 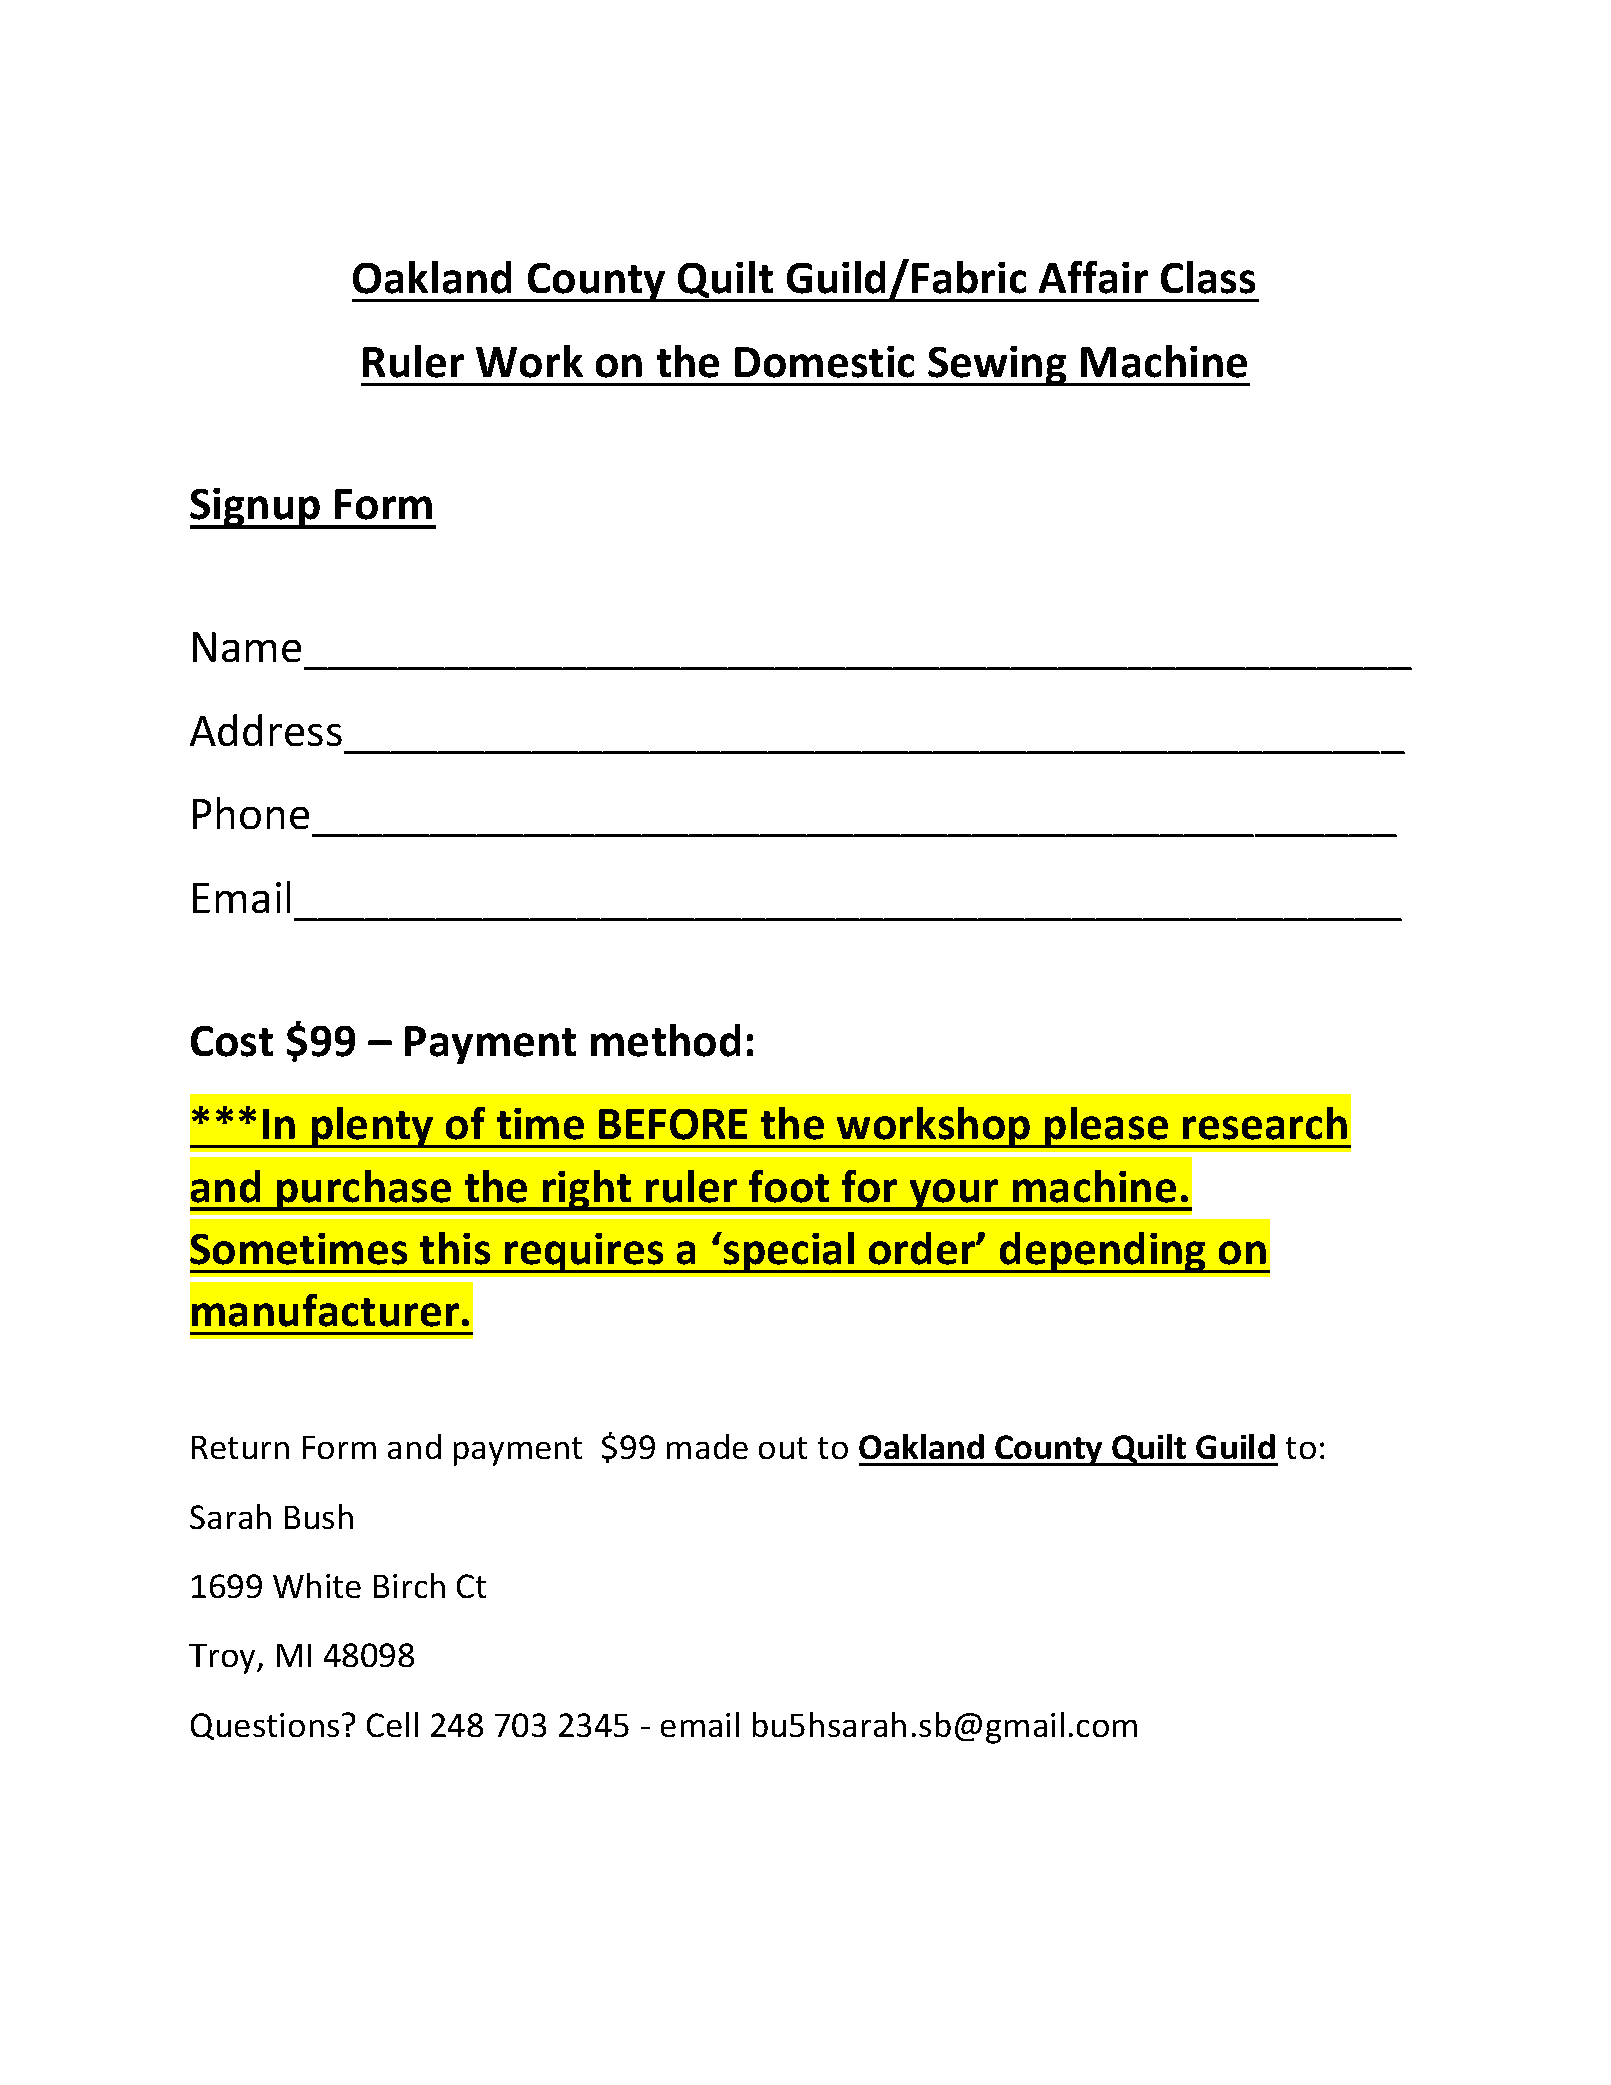 I want to click on Cell, so click(x=392, y=1724).
